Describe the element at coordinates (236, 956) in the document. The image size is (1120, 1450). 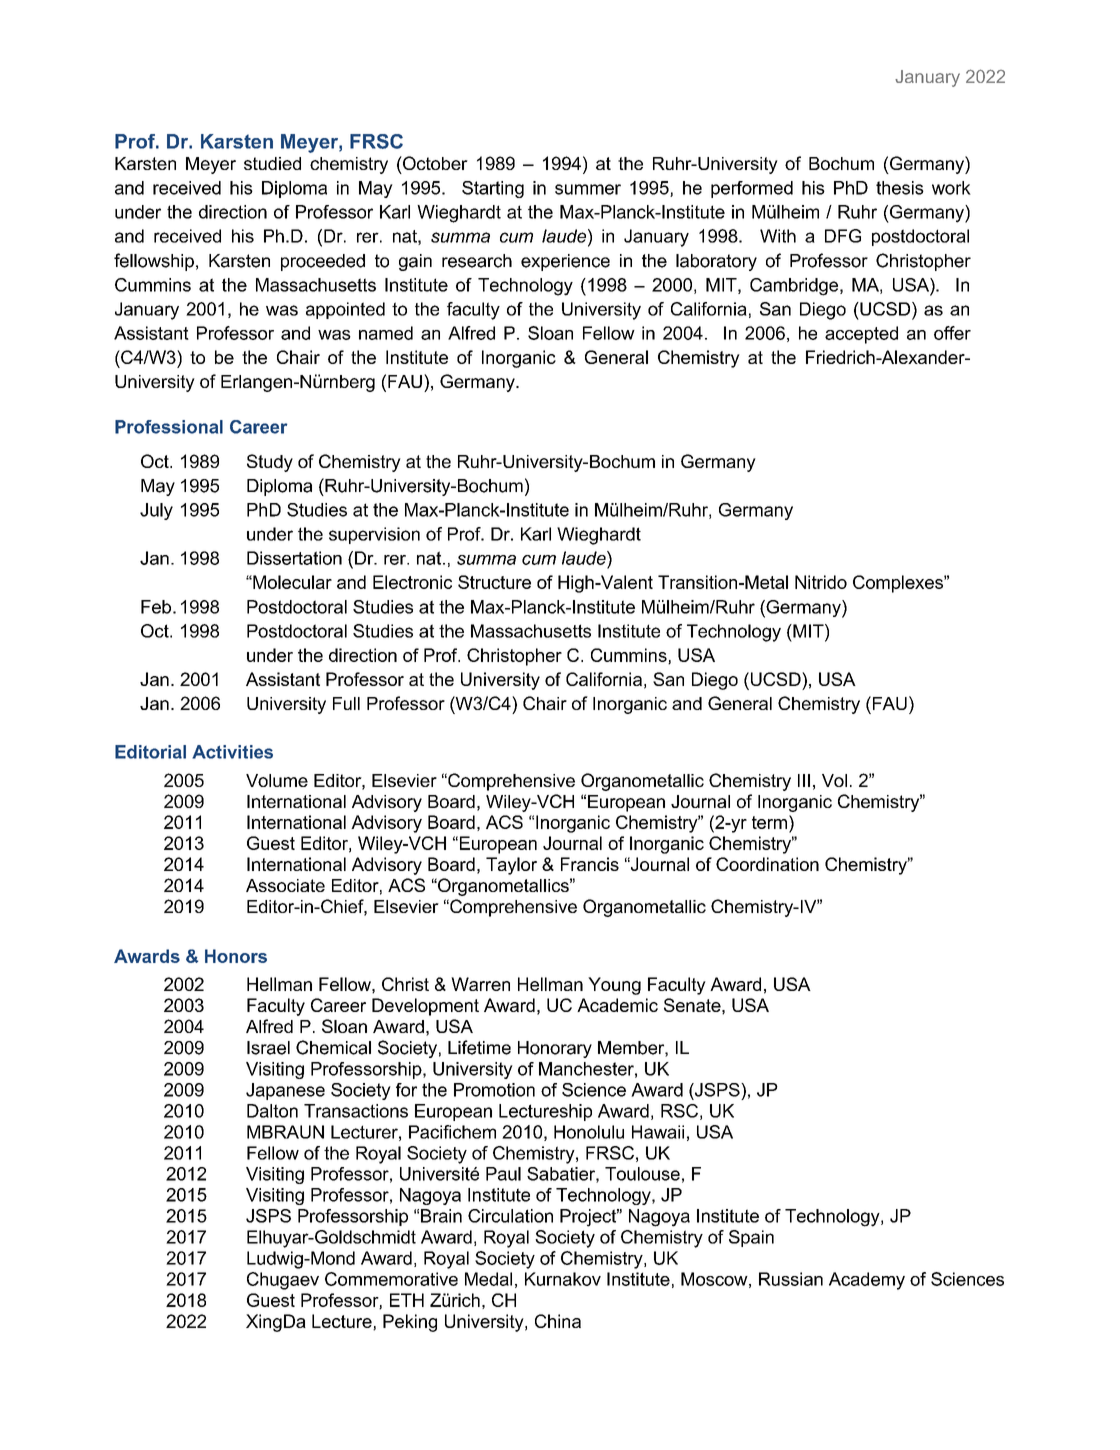
I see `Honors` at that location.
